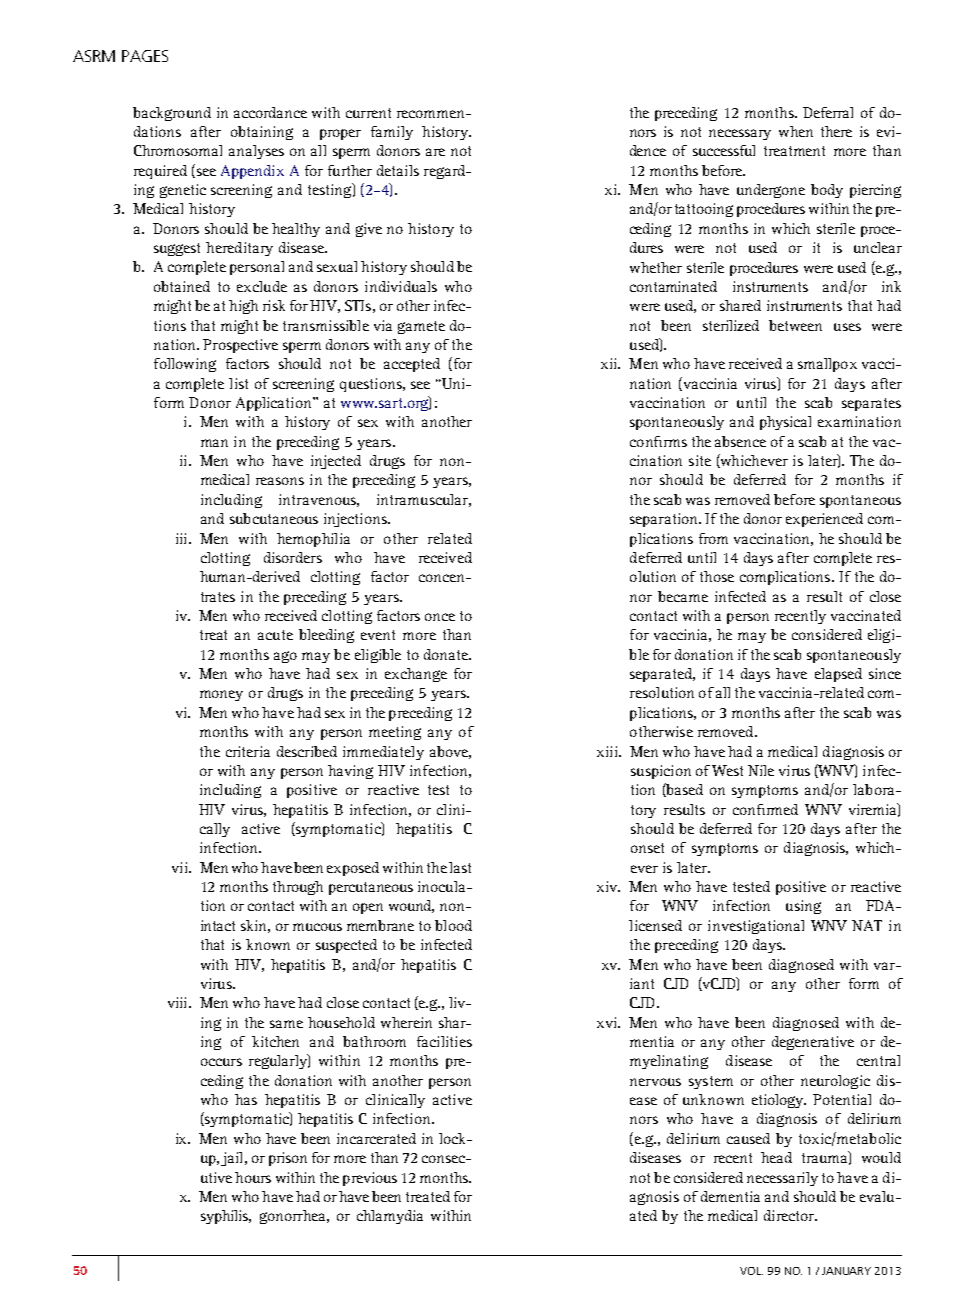 The width and height of the screenshot is (974, 1308). What do you see at coordinates (238, 383) in the screenshot?
I see `list` at bounding box center [238, 383].
